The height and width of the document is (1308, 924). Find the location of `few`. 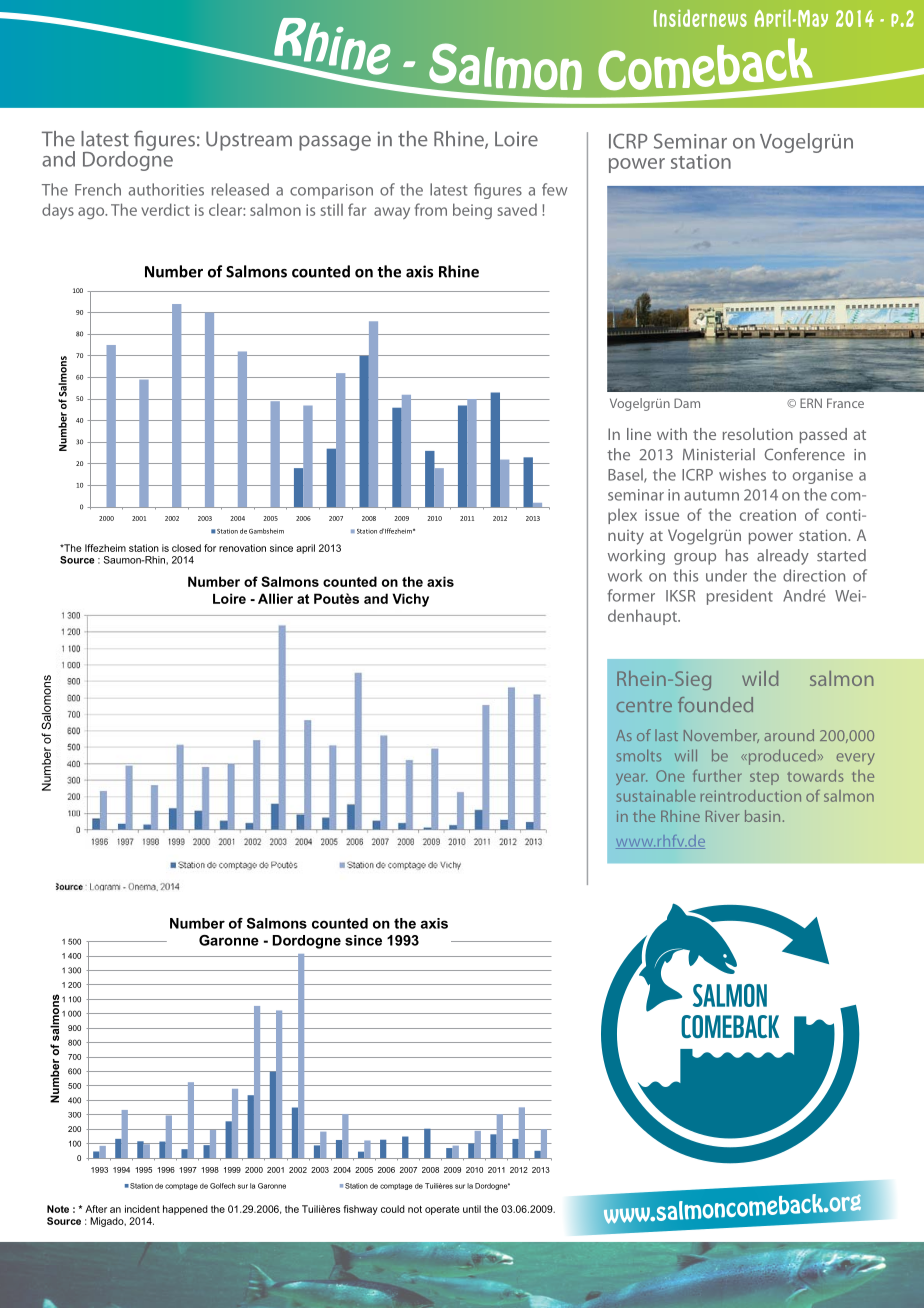

few is located at coordinates (555, 189).
